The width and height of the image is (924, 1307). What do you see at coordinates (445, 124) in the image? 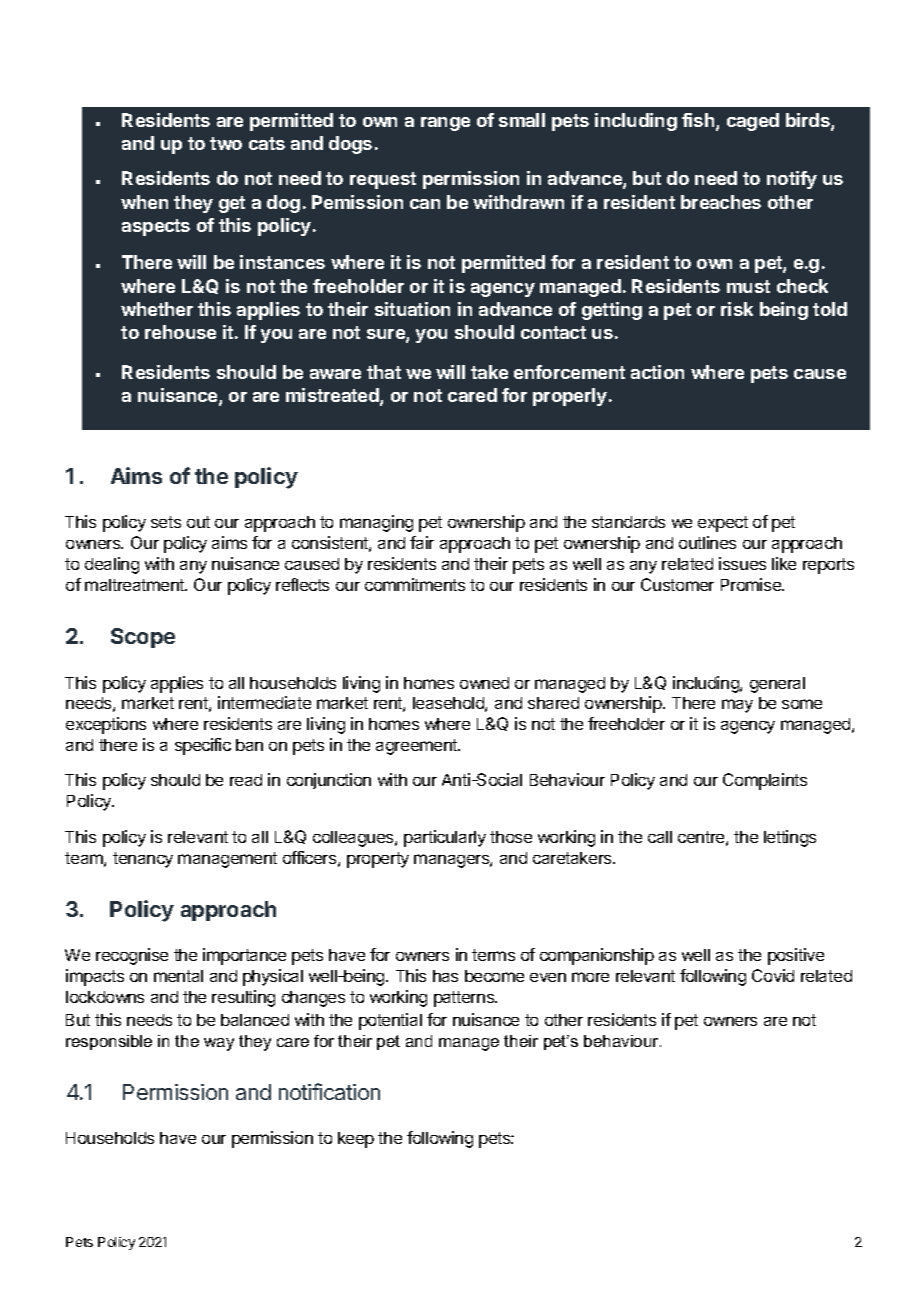
I see `range` at bounding box center [445, 124].
